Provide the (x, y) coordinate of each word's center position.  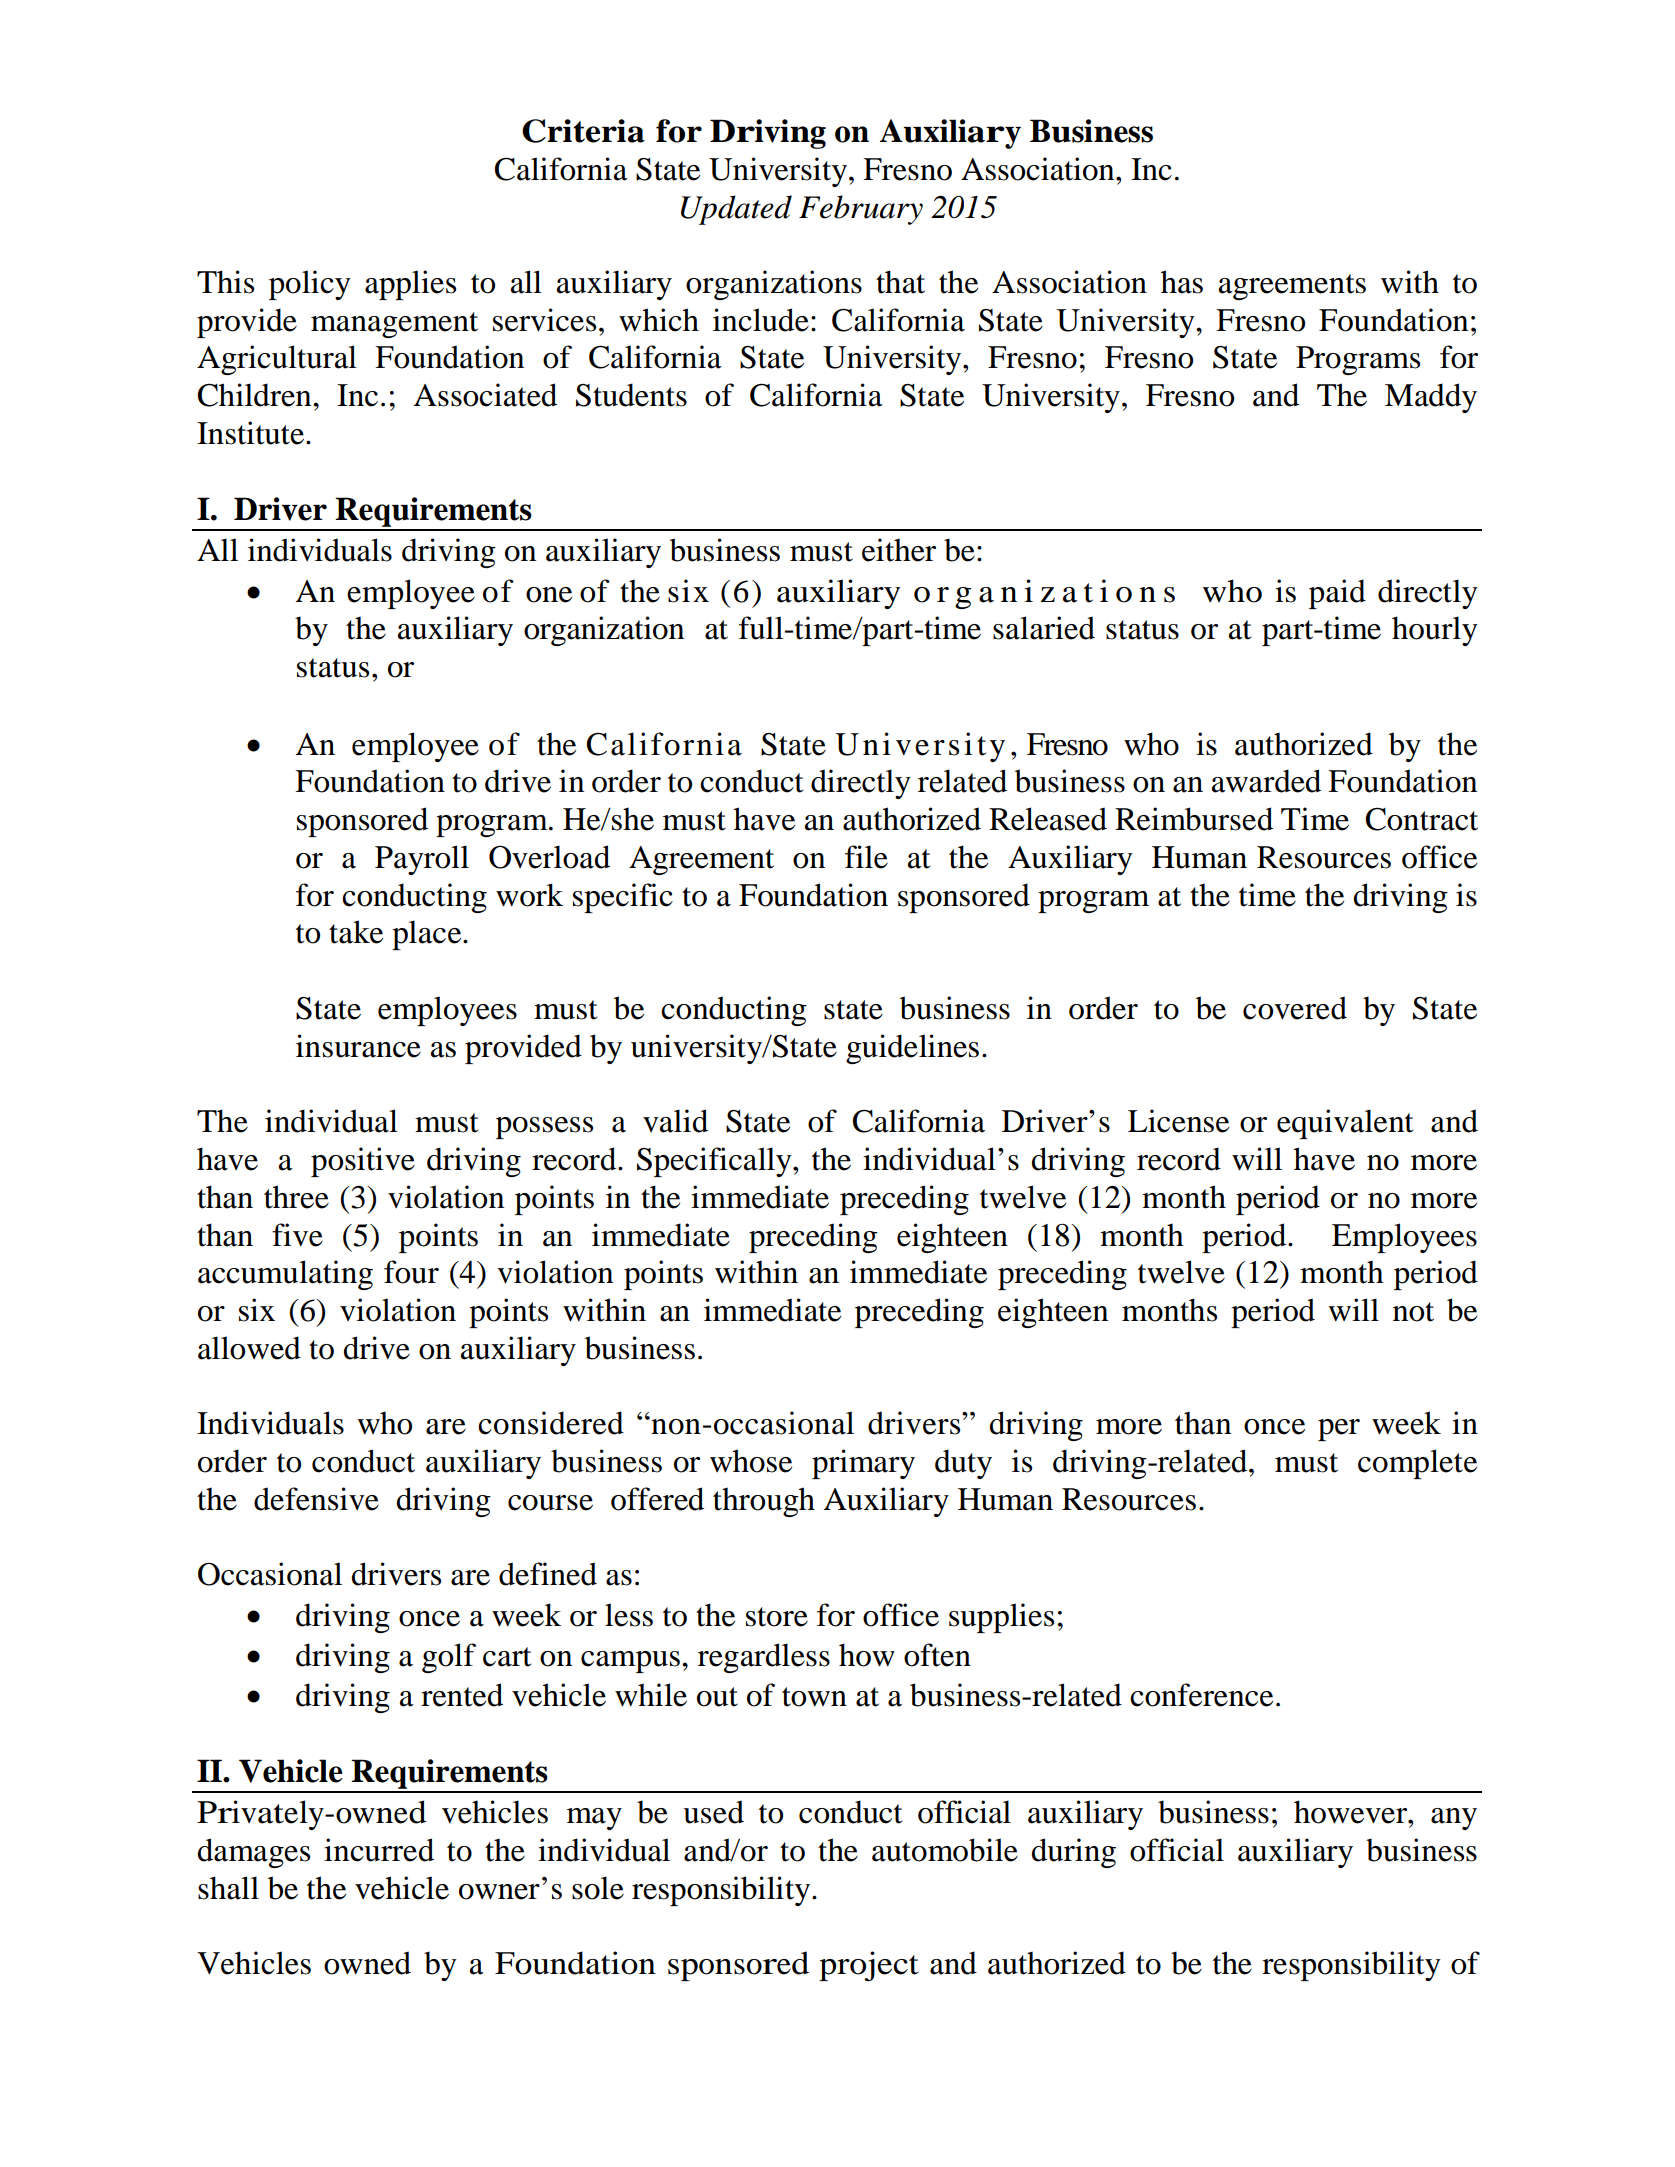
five (297, 1235)
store (777, 1617)
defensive (316, 1499)
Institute (250, 433)
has (1182, 282)
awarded (1266, 781)
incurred (379, 1850)
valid (675, 1121)
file (866, 857)
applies (410, 285)
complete (1417, 1464)
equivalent (1345, 1124)
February (861, 210)
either (899, 550)
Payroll (422, 860)
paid (1337, 594)
